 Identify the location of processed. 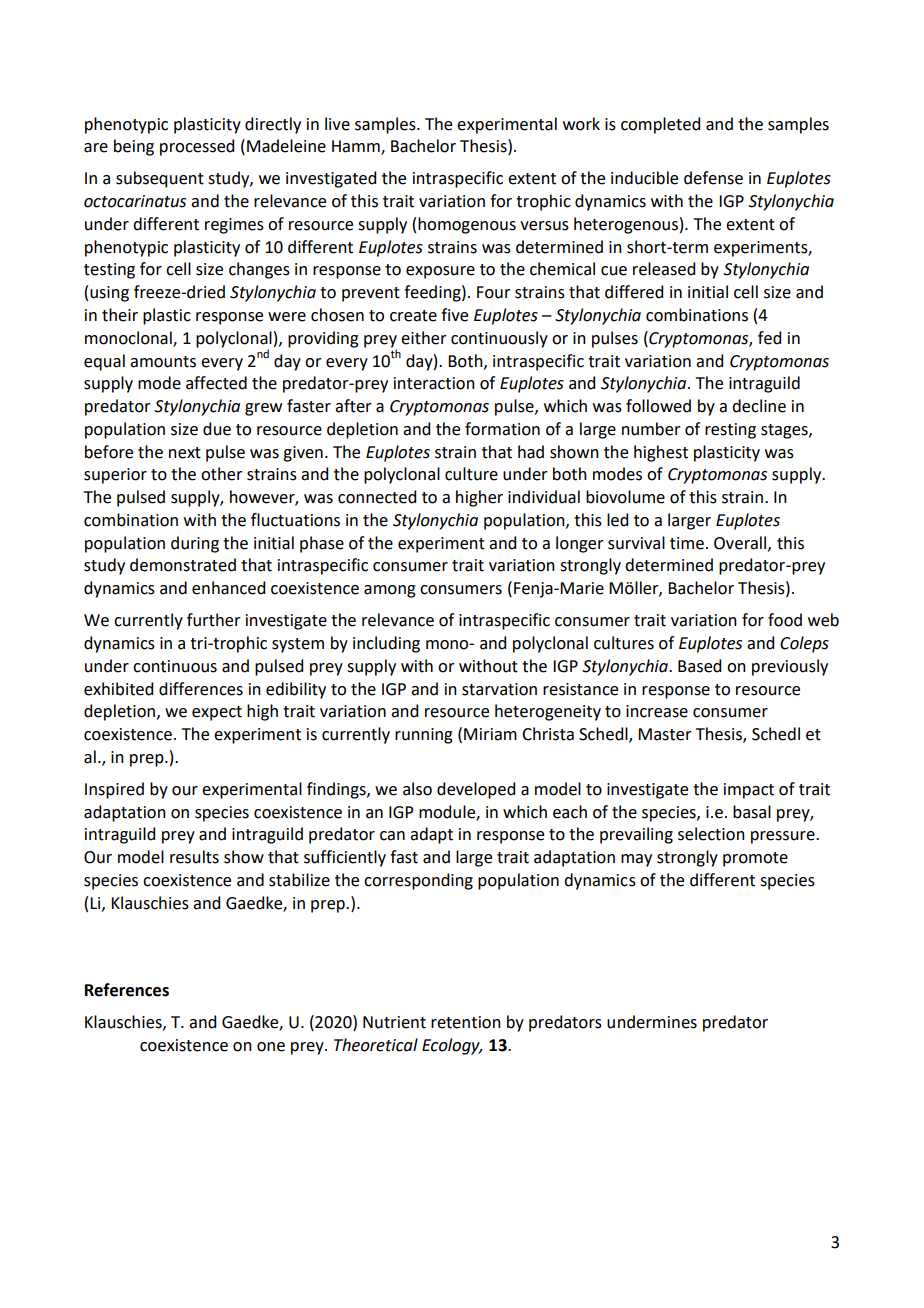
(197, 147).
